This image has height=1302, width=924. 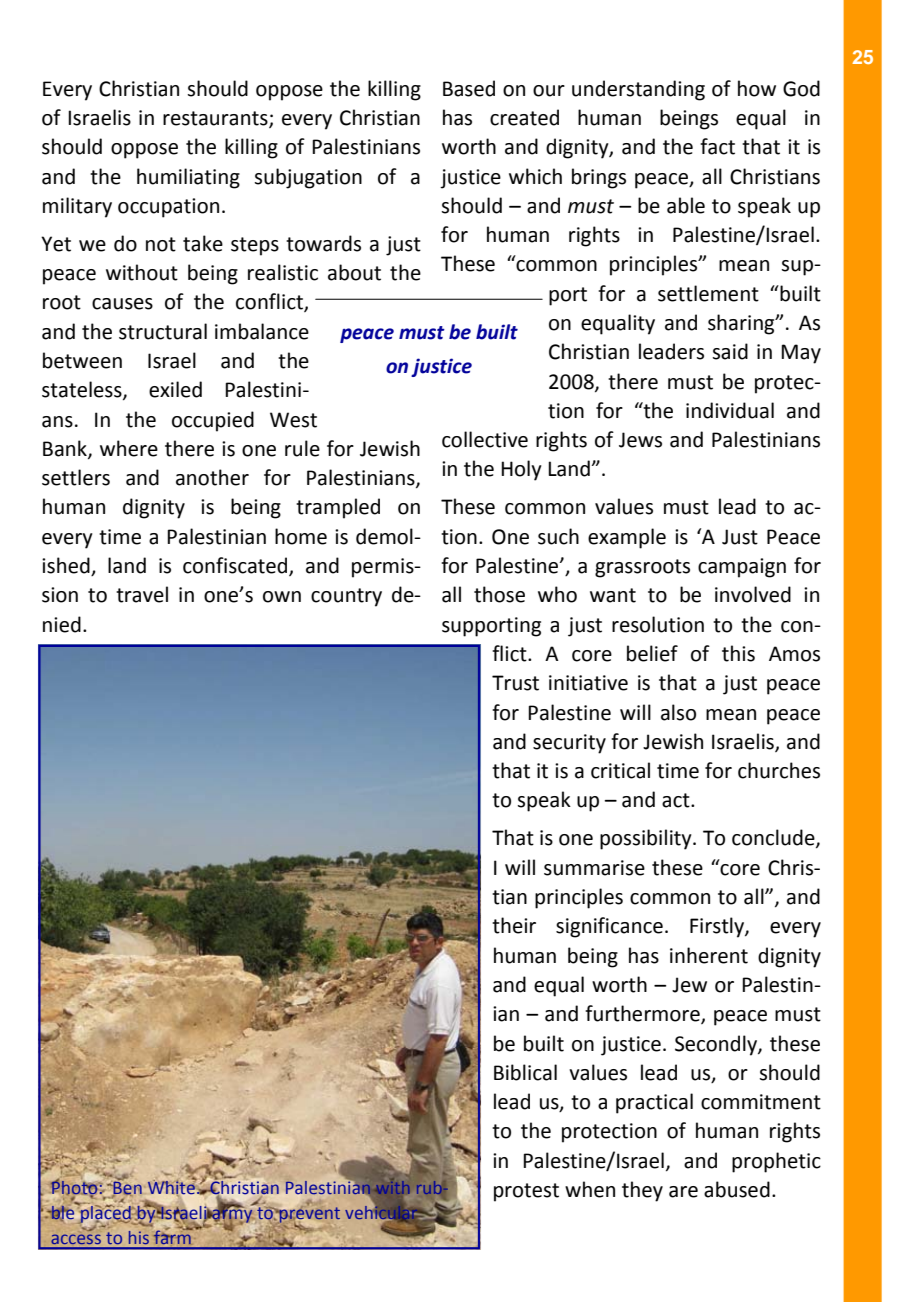 What do you see at coordinates (126, 1188) in the image?
I see `Ben` at bounding box center [126, 1188].
